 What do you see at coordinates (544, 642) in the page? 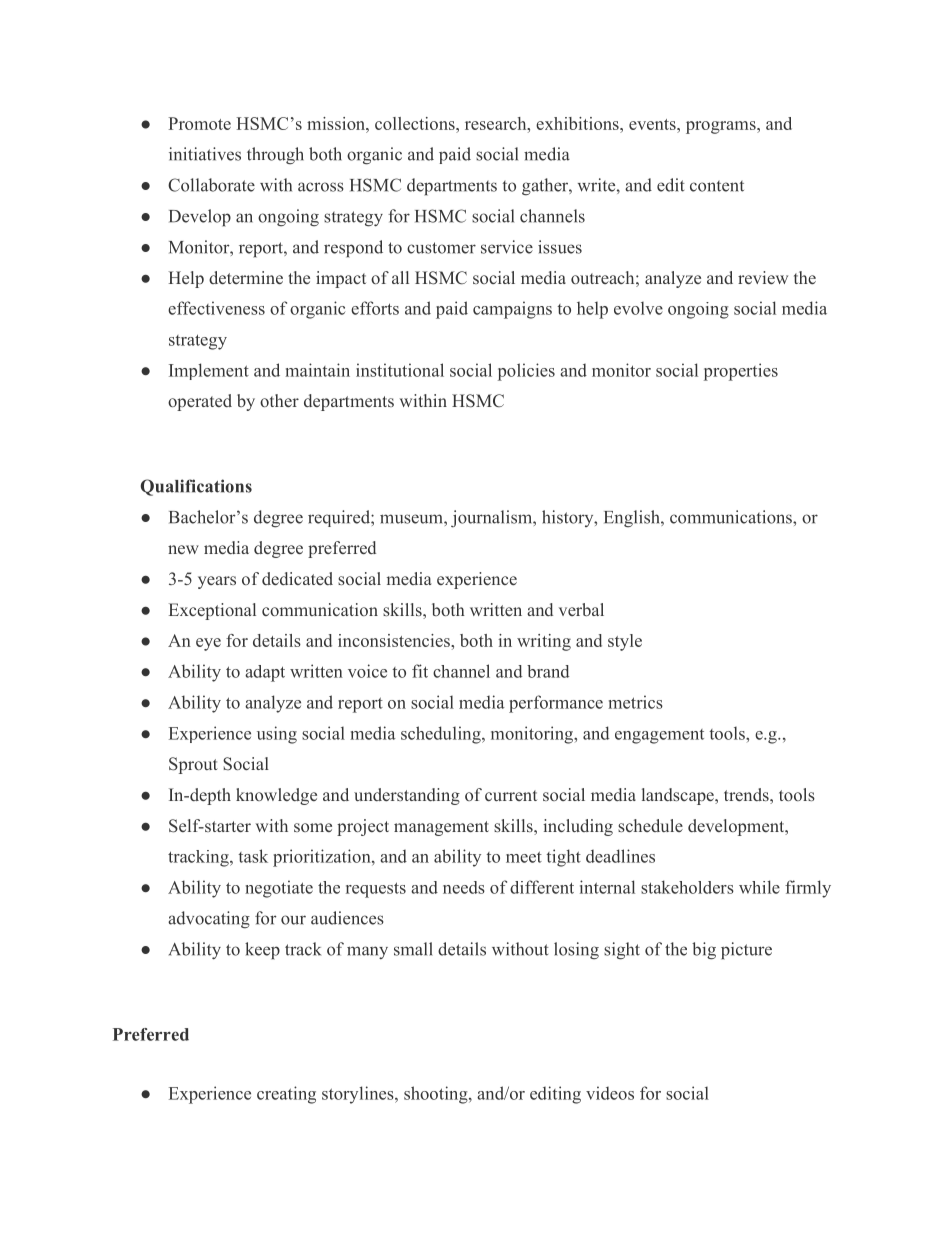
I see `writing` at bounding box center [544, 642].
